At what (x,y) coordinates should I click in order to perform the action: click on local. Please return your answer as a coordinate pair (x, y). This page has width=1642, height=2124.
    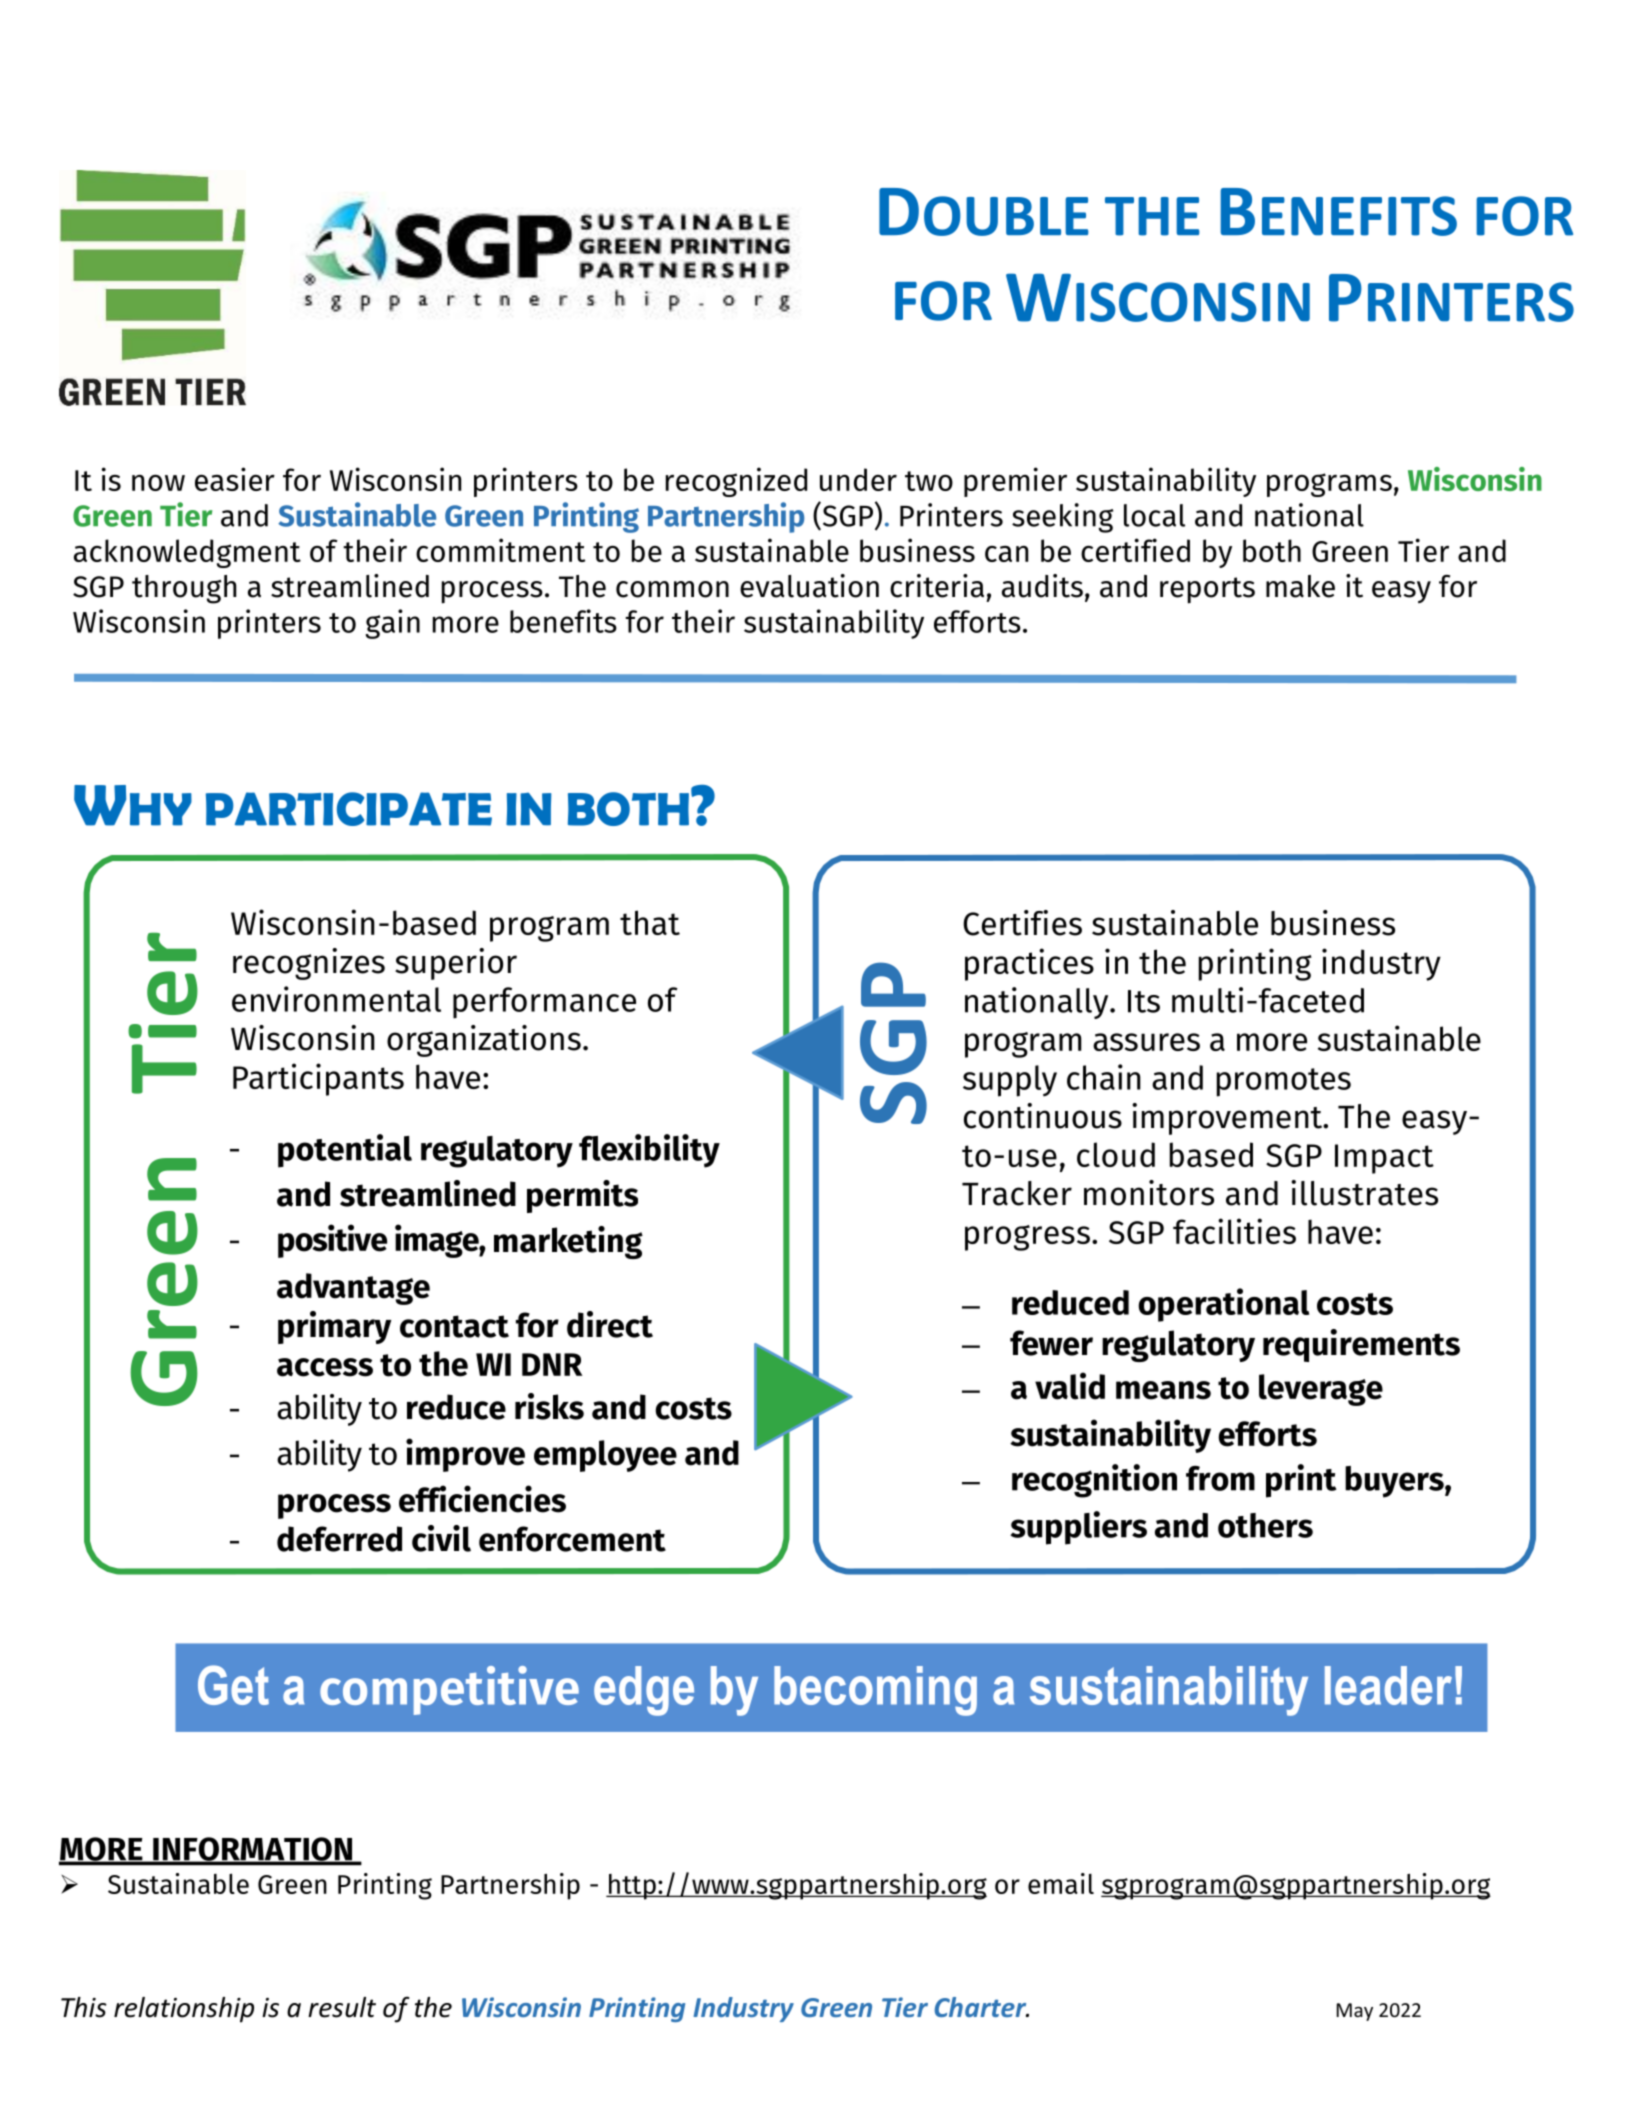
    Looking at the image, I should click on (1154, 515).
